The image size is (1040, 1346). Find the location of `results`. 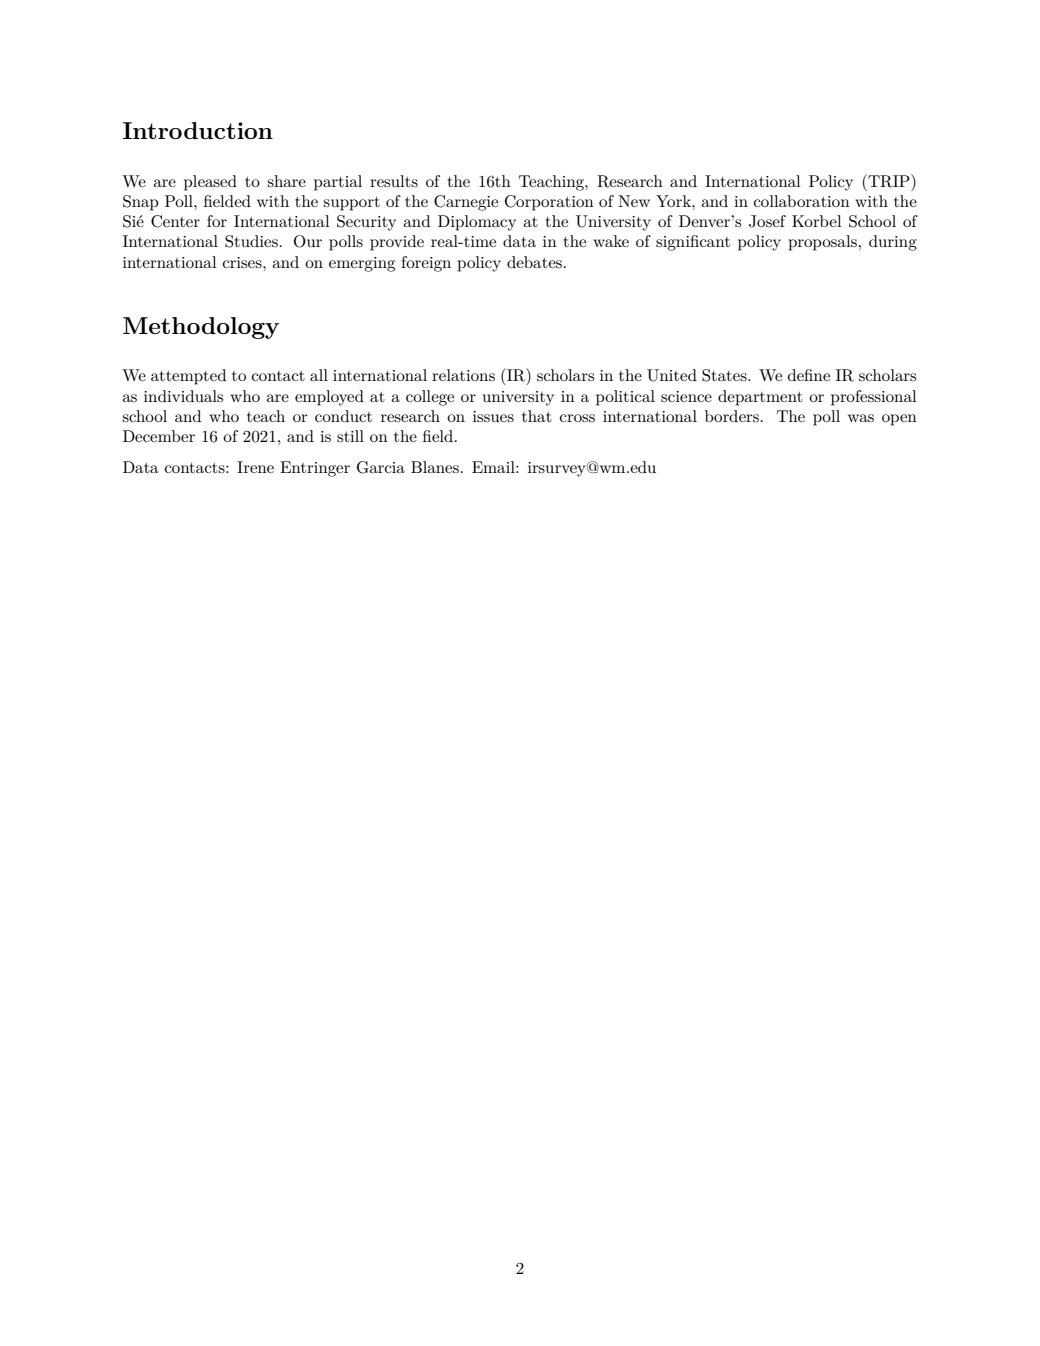

results is located at coordinates (394, 181).
